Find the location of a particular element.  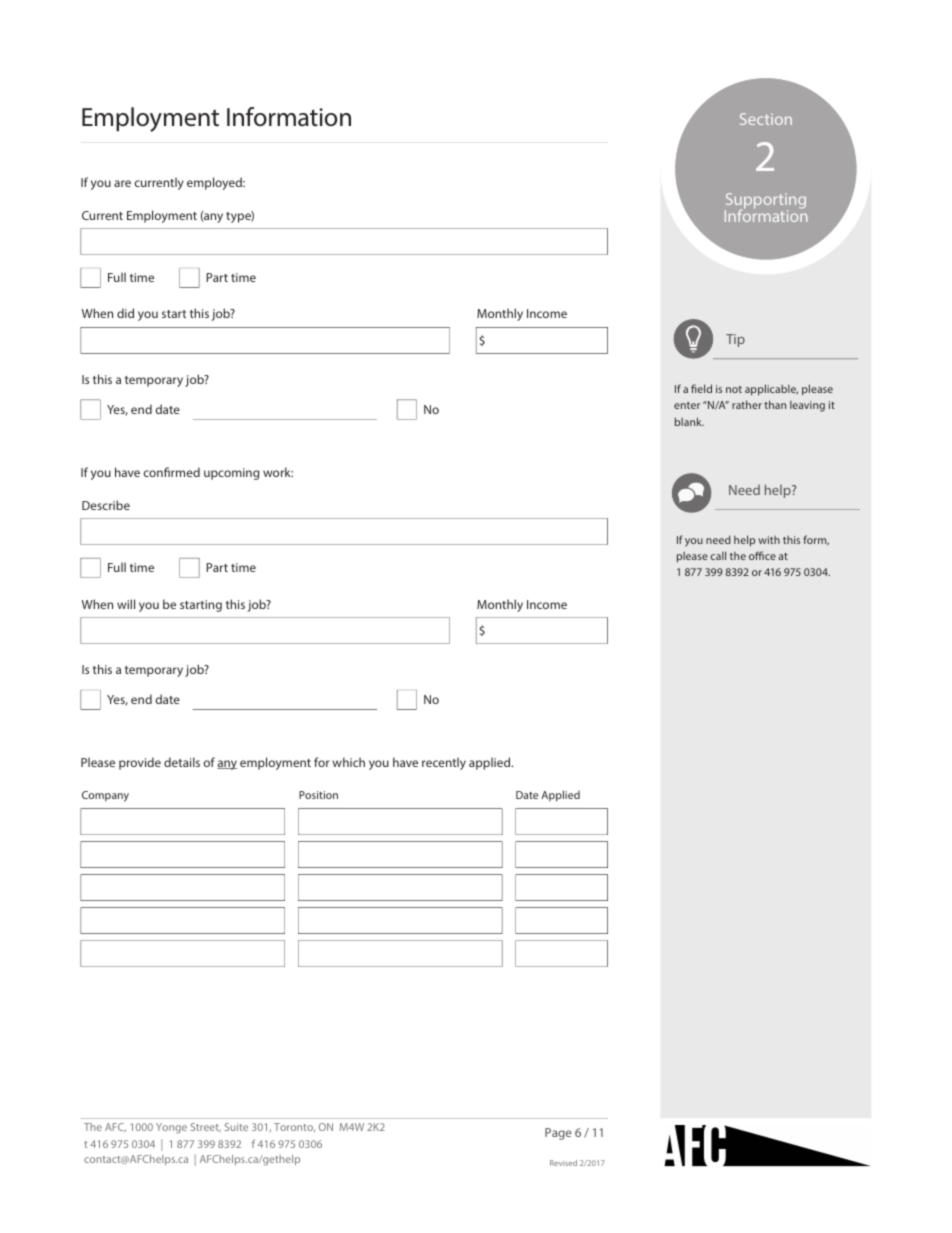

are is located at coordinates (122, 183).
